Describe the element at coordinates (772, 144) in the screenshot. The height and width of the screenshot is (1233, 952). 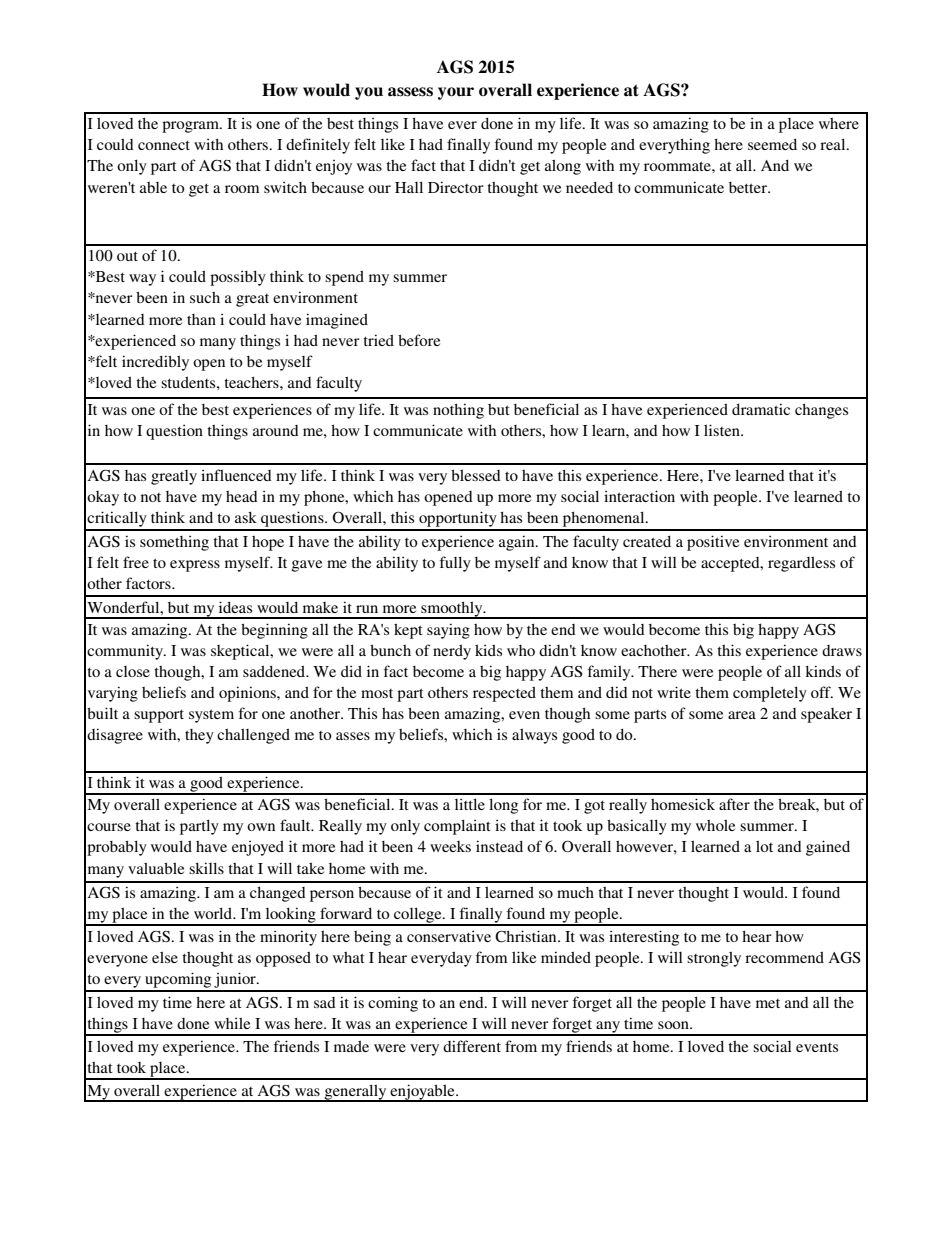
I see `seemed` at that location.
